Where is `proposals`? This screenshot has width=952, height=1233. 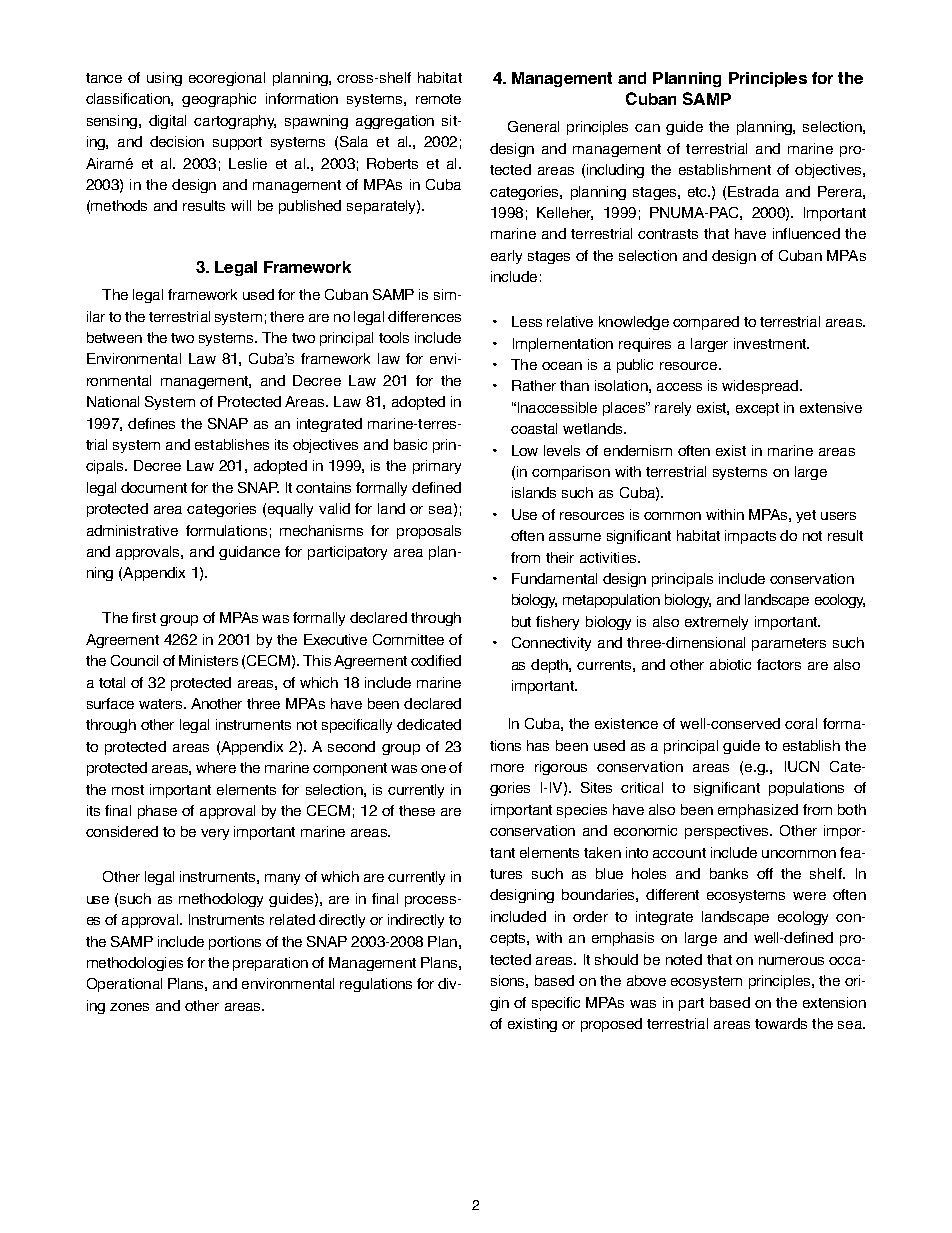
proposals is located at coordinates (429, 532).
